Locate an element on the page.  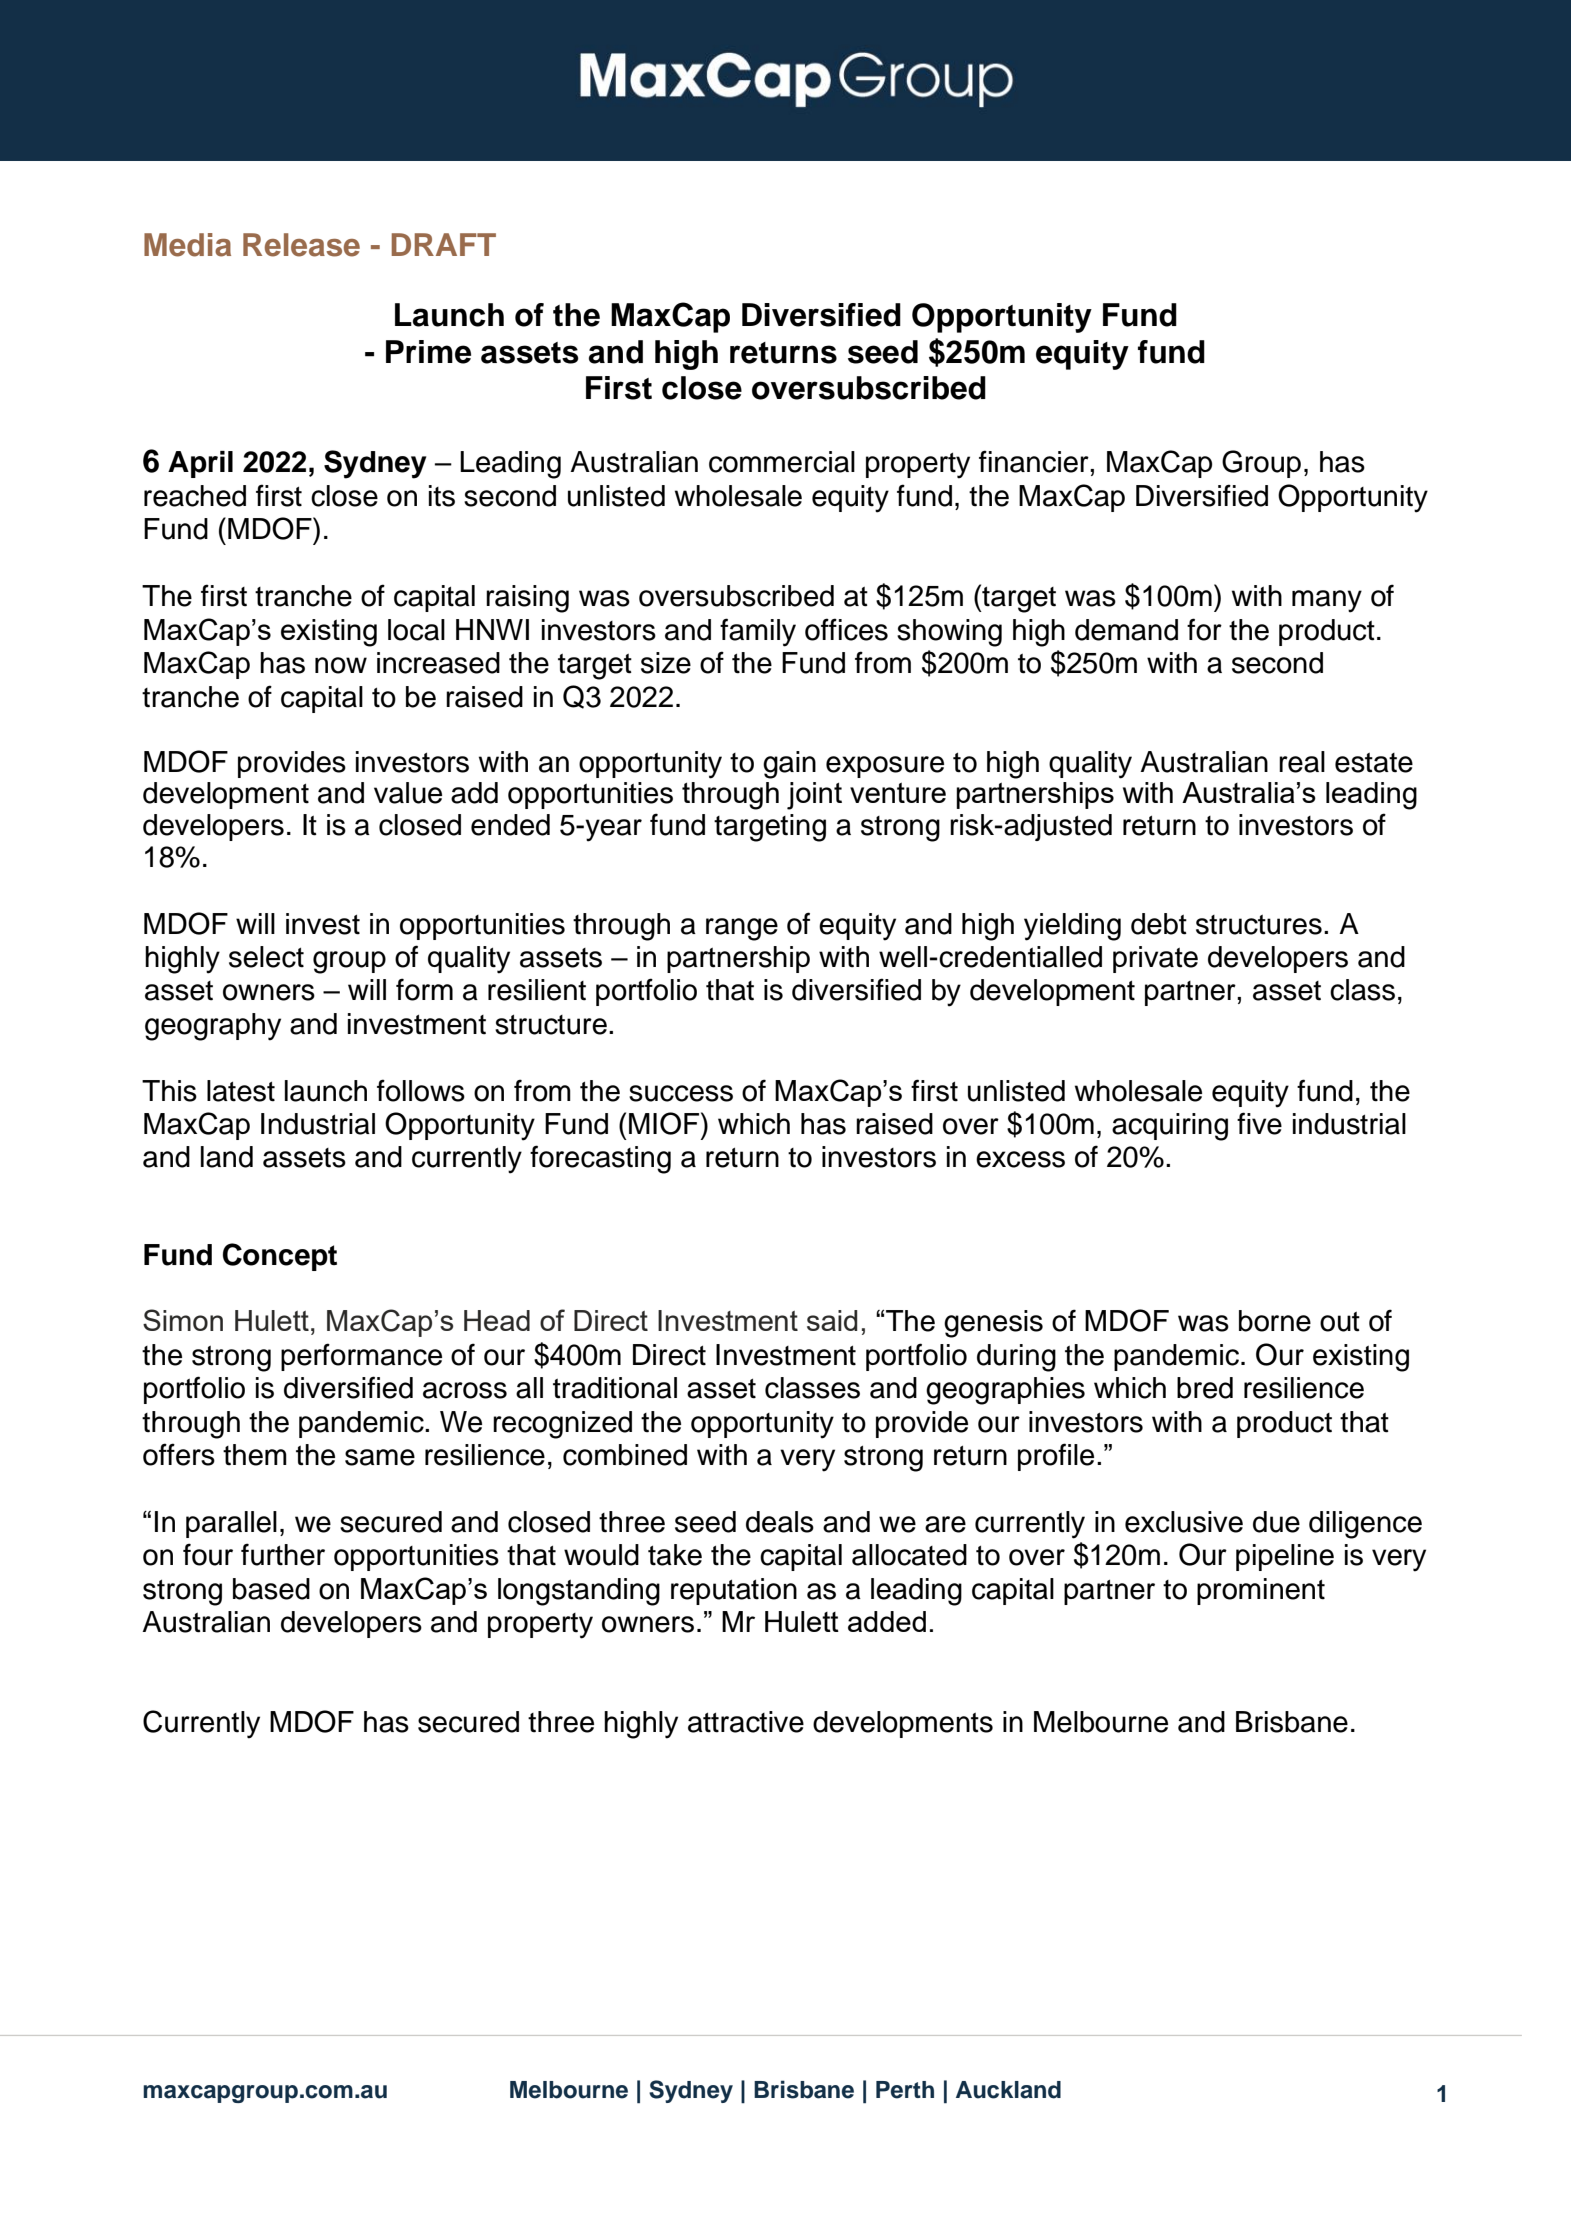
Release is located at coordinates (301, 245).
